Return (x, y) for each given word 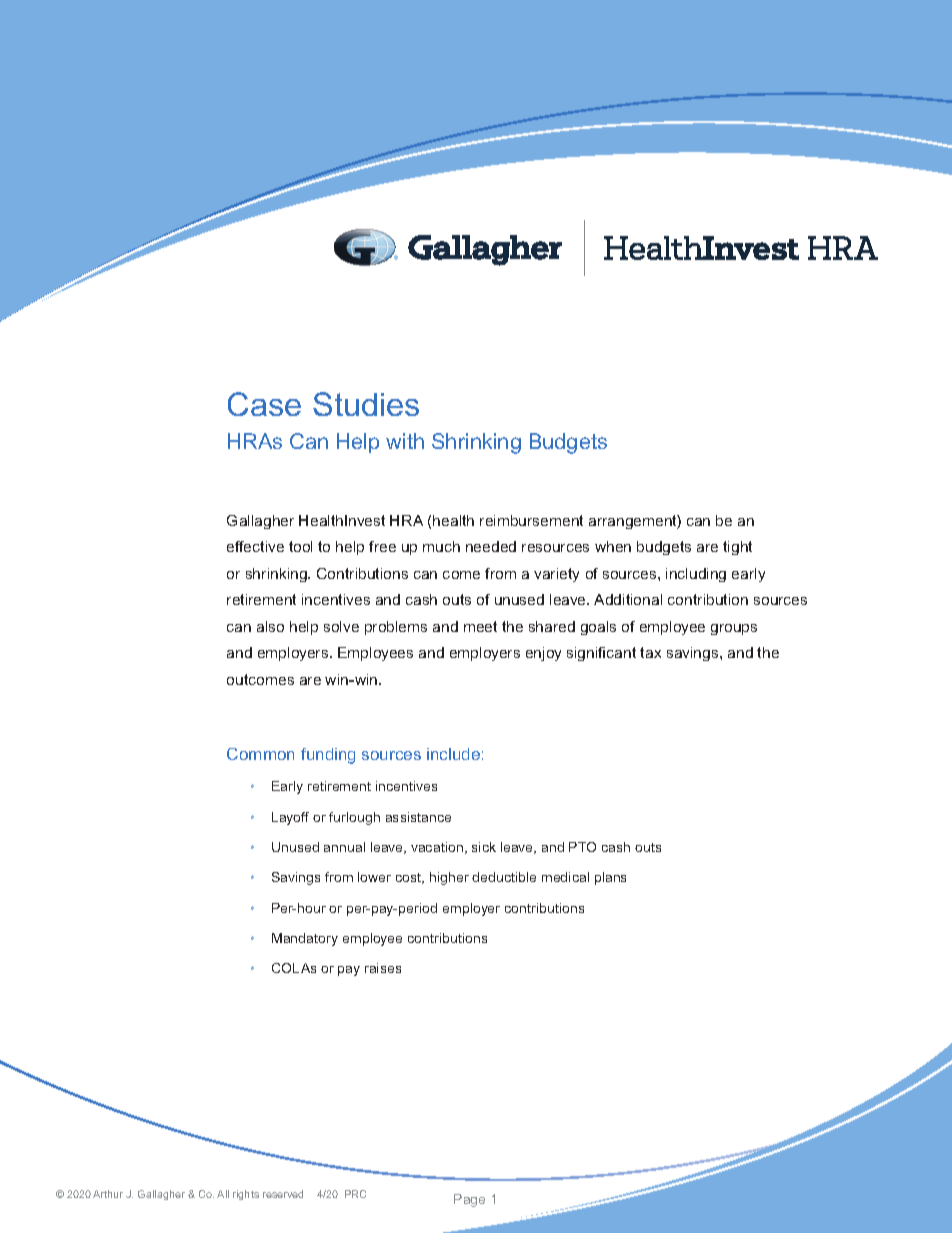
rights (246, 1195)
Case (264, 404)
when (613, 546)
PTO (582, 847)
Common (260, 754)
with (405, 441)
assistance (418, 817)
